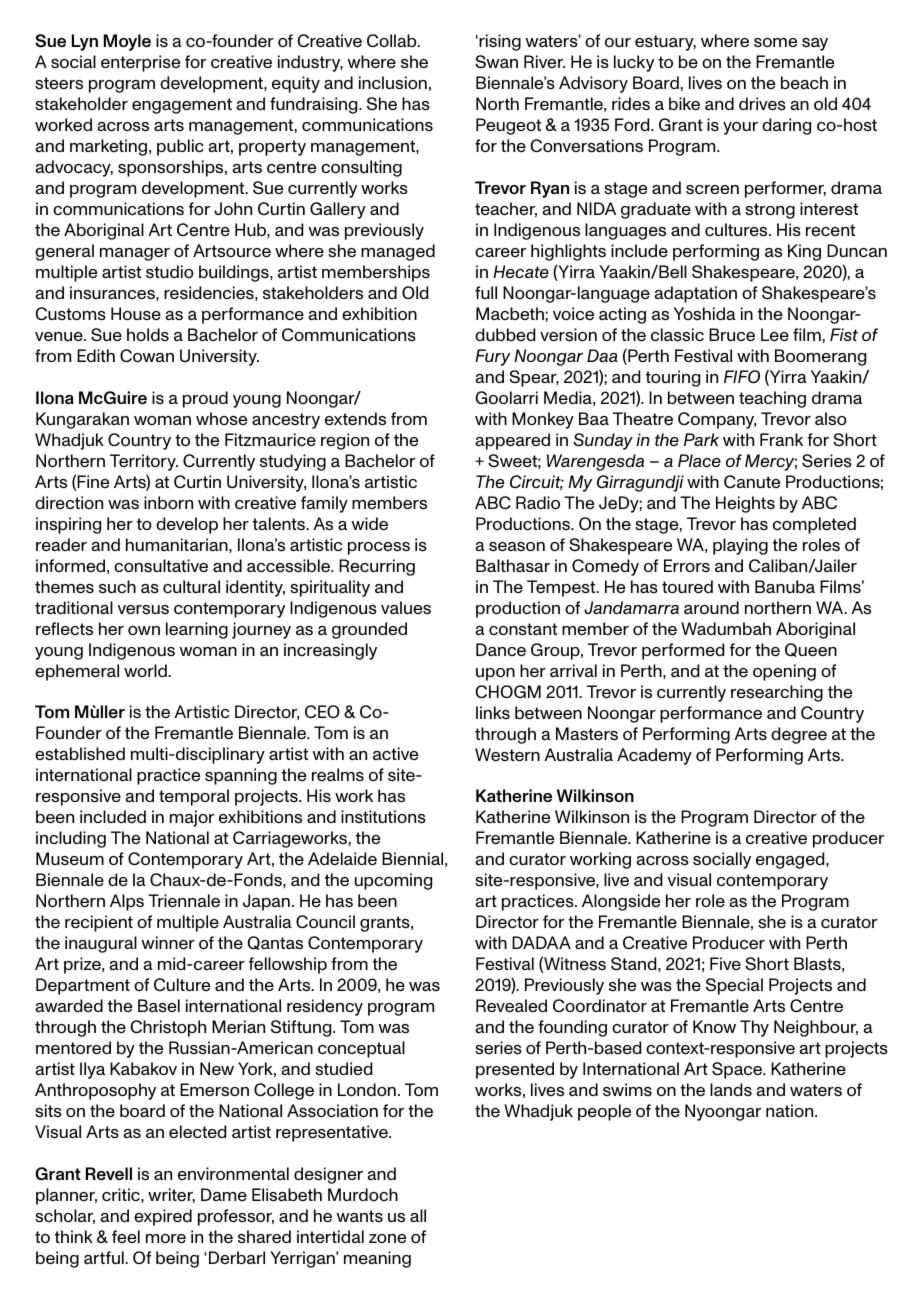 This image has width=924, height=1308. I want to click on major, so click(192, 818).
